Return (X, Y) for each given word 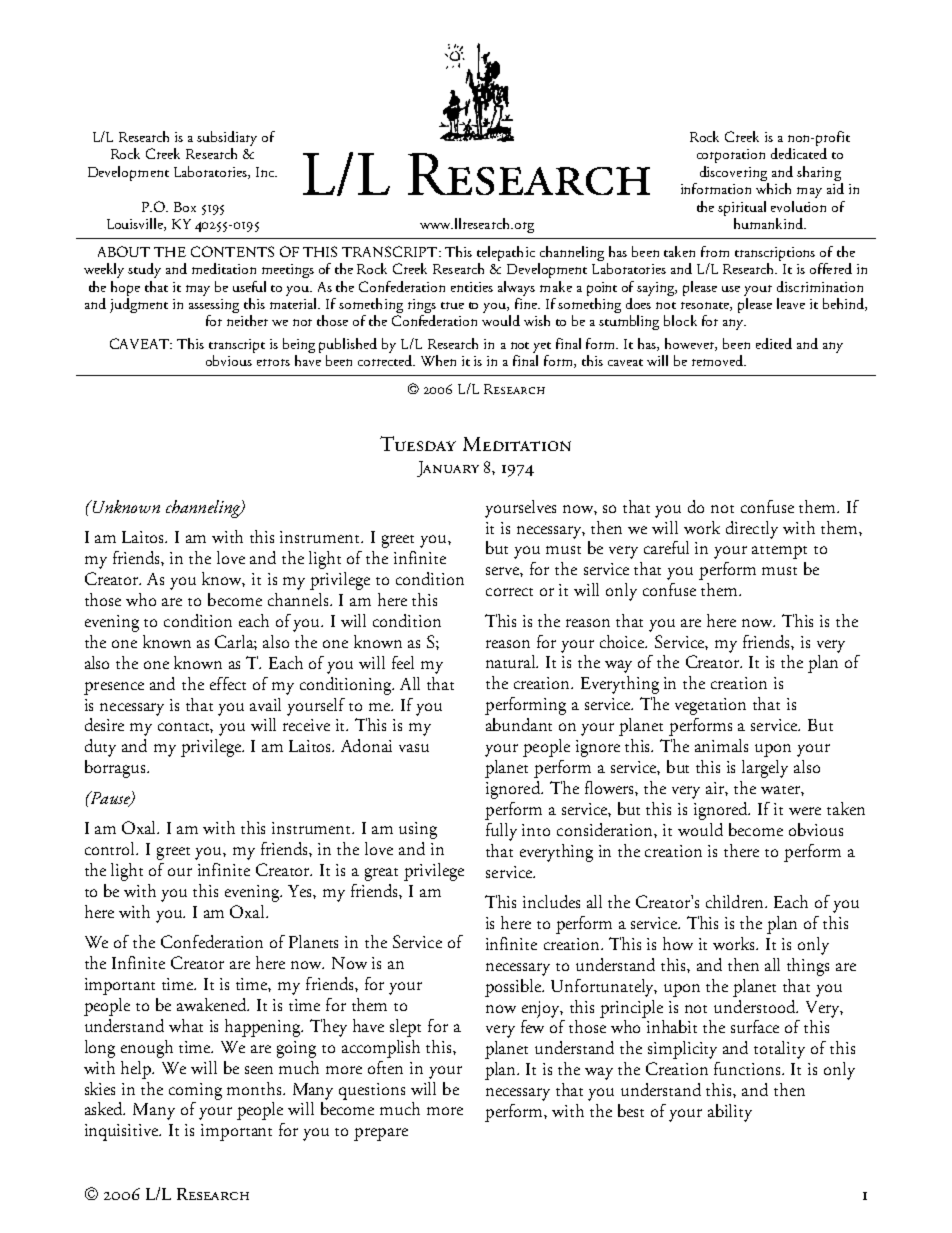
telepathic (506, 253)
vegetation (710, 706)
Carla (236, 642)
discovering (733, 173)
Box (185, 207)
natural (512, 661)
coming (195, 1091)
